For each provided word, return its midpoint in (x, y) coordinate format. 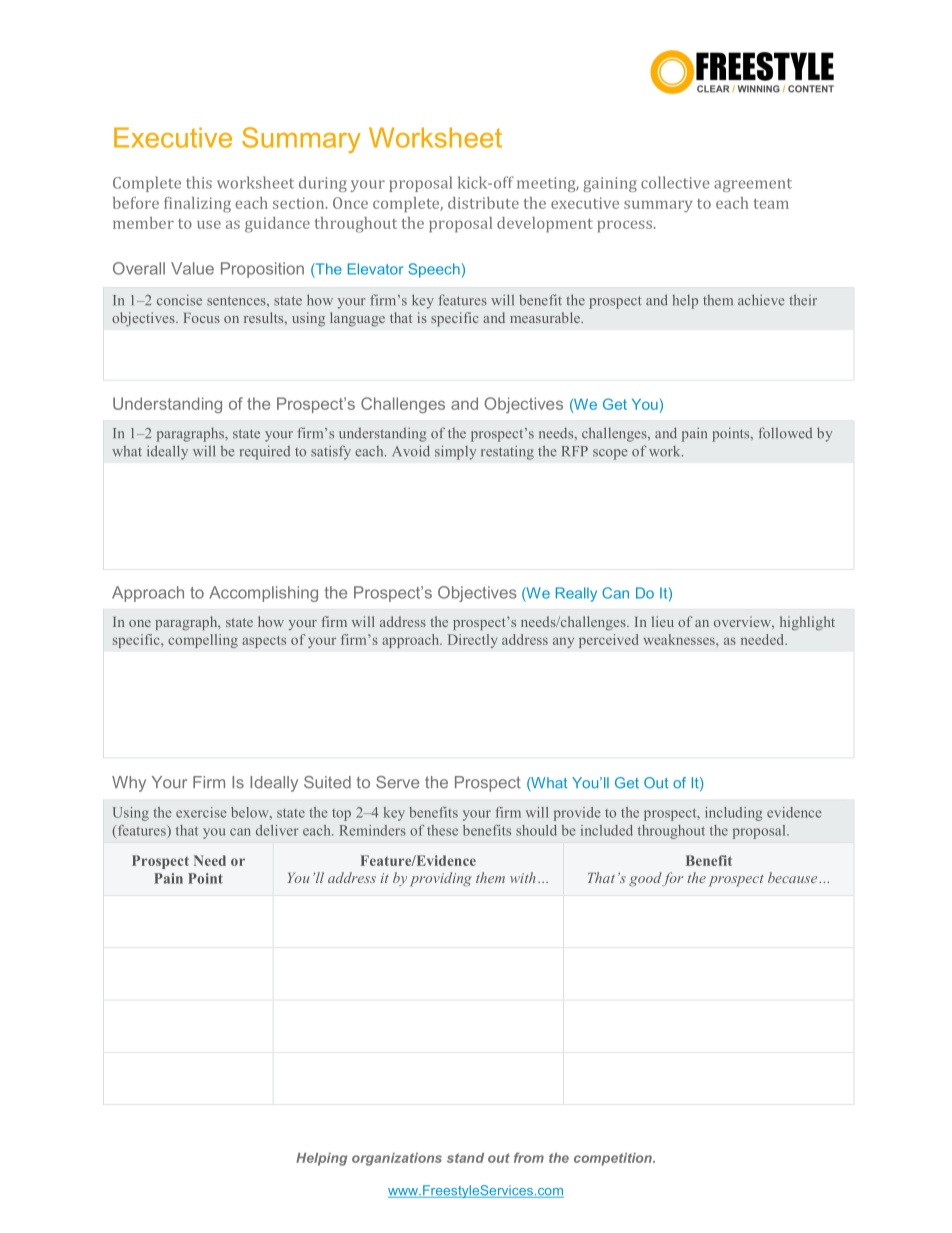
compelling (203, 641)
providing (440, 879)
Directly (472, 641)
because (794, 877)
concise (179, 300)
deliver (277, 830)
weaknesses (680, 639)
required (265, 452)
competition (614, 1159)
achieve (761, 300)
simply (455, 452)
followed (785, 433)
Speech (434, 270)
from (529, 1157)
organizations (397, 1159)
